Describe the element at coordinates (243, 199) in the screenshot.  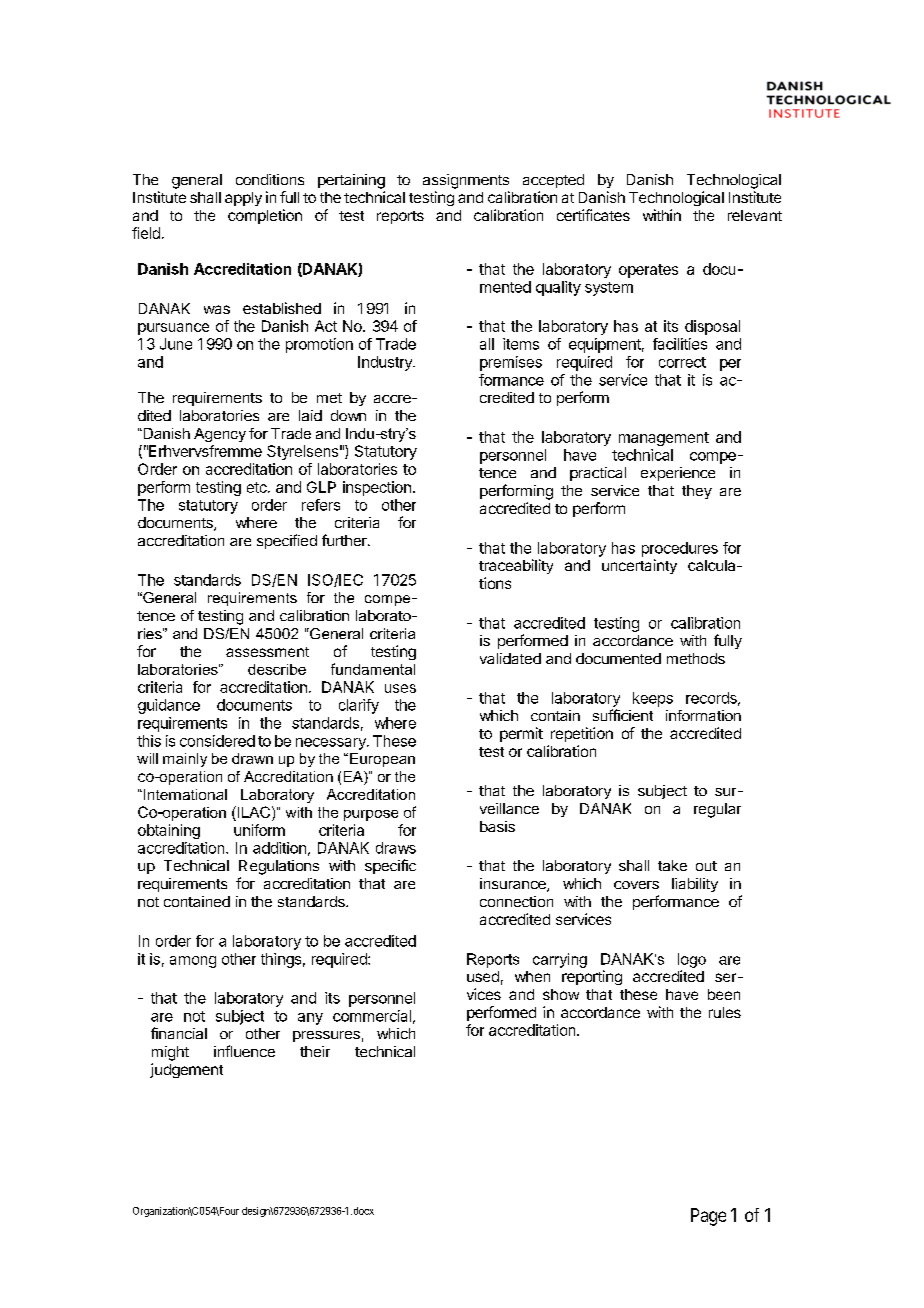
I see `apply` at that location.
